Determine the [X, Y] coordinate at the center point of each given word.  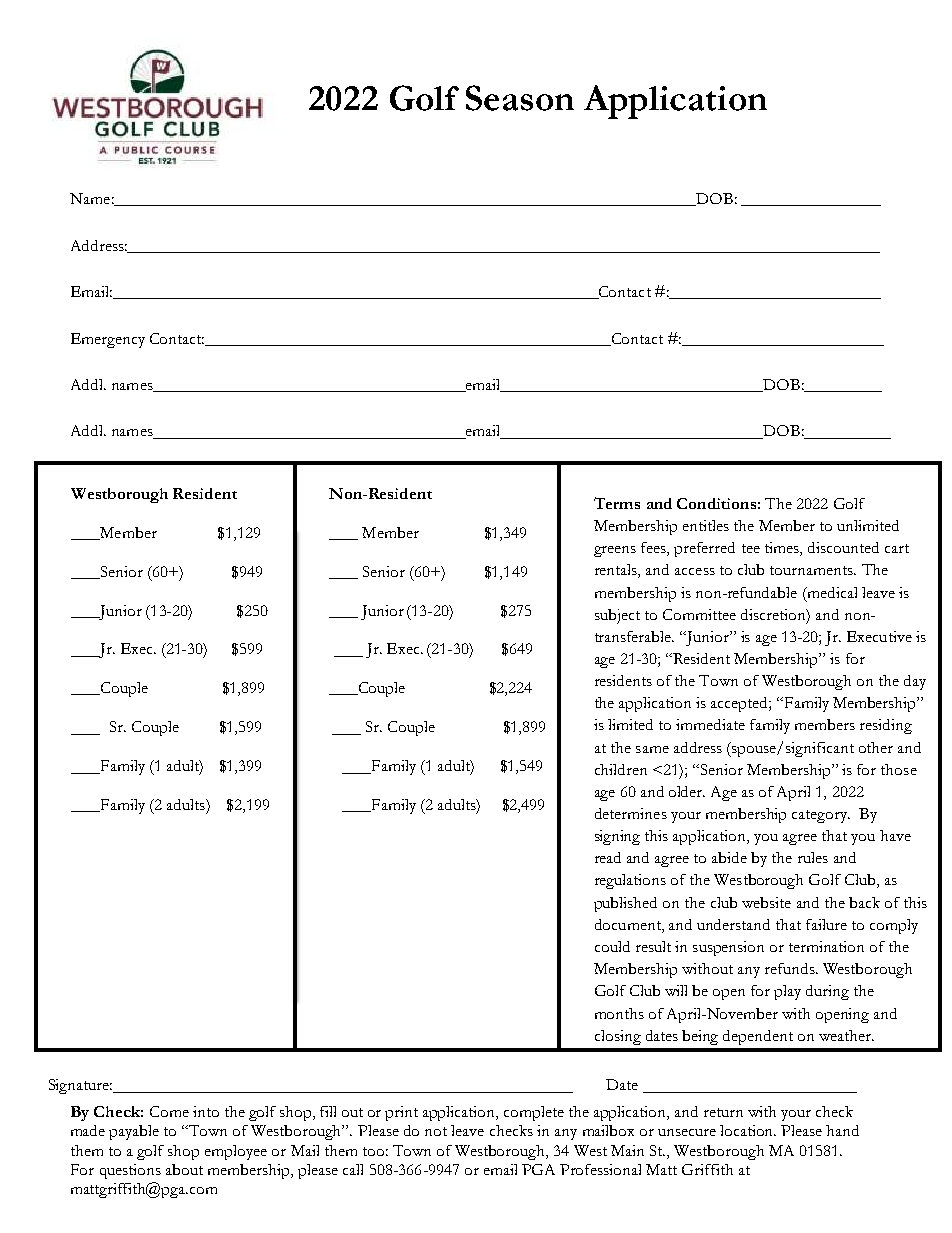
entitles [706, 525]
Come [169, 1111]
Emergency [108, 340]
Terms [617, 503]
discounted [843, 547]
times [783, 549]
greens [615, 551]
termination [826, 946]
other [876, 747]
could [612, 946]
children [621, 769]
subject [617, 616]
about [184, 1169]
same [652, 749]
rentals [617, 571]
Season [520, 98]
